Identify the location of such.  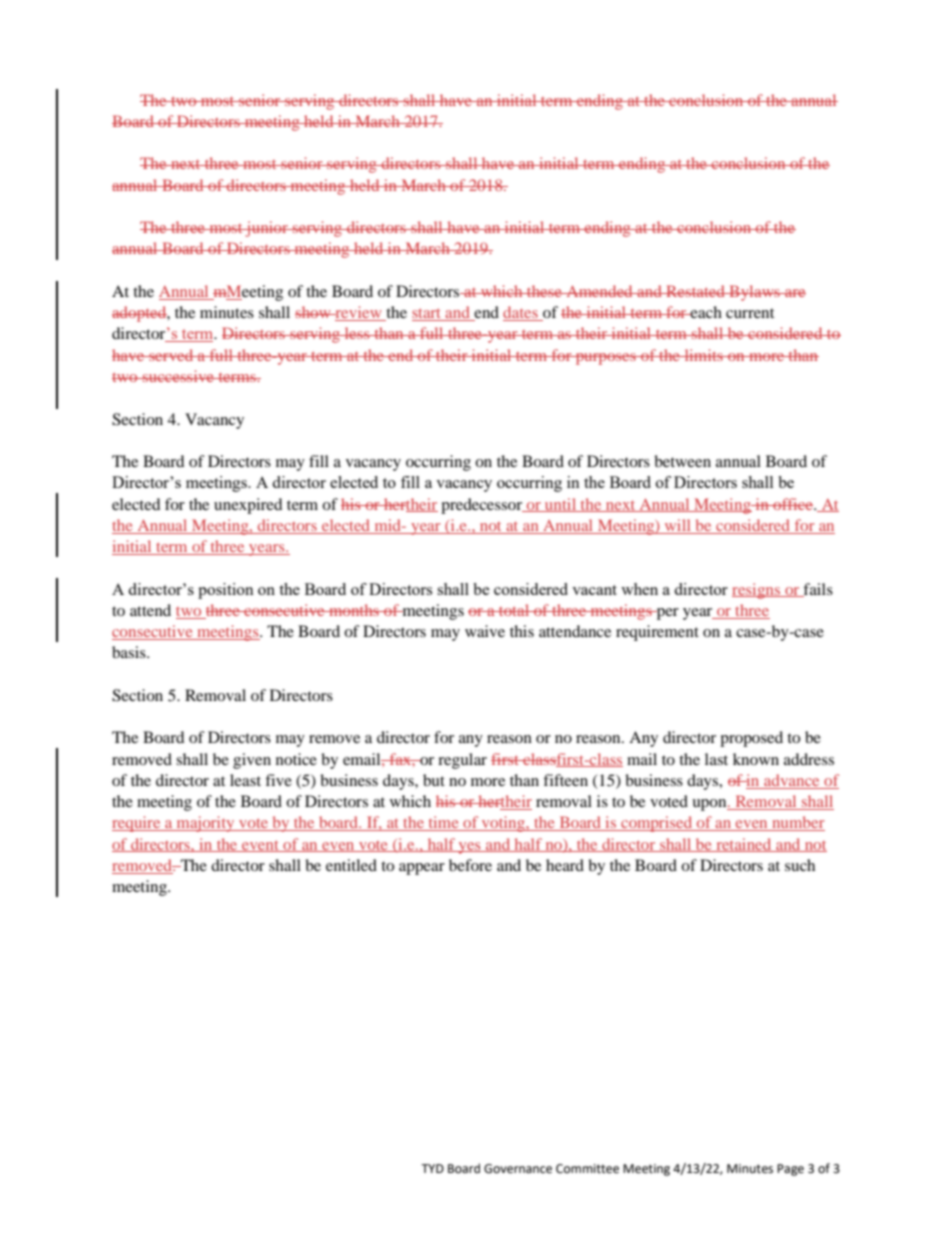
(800, 865).
